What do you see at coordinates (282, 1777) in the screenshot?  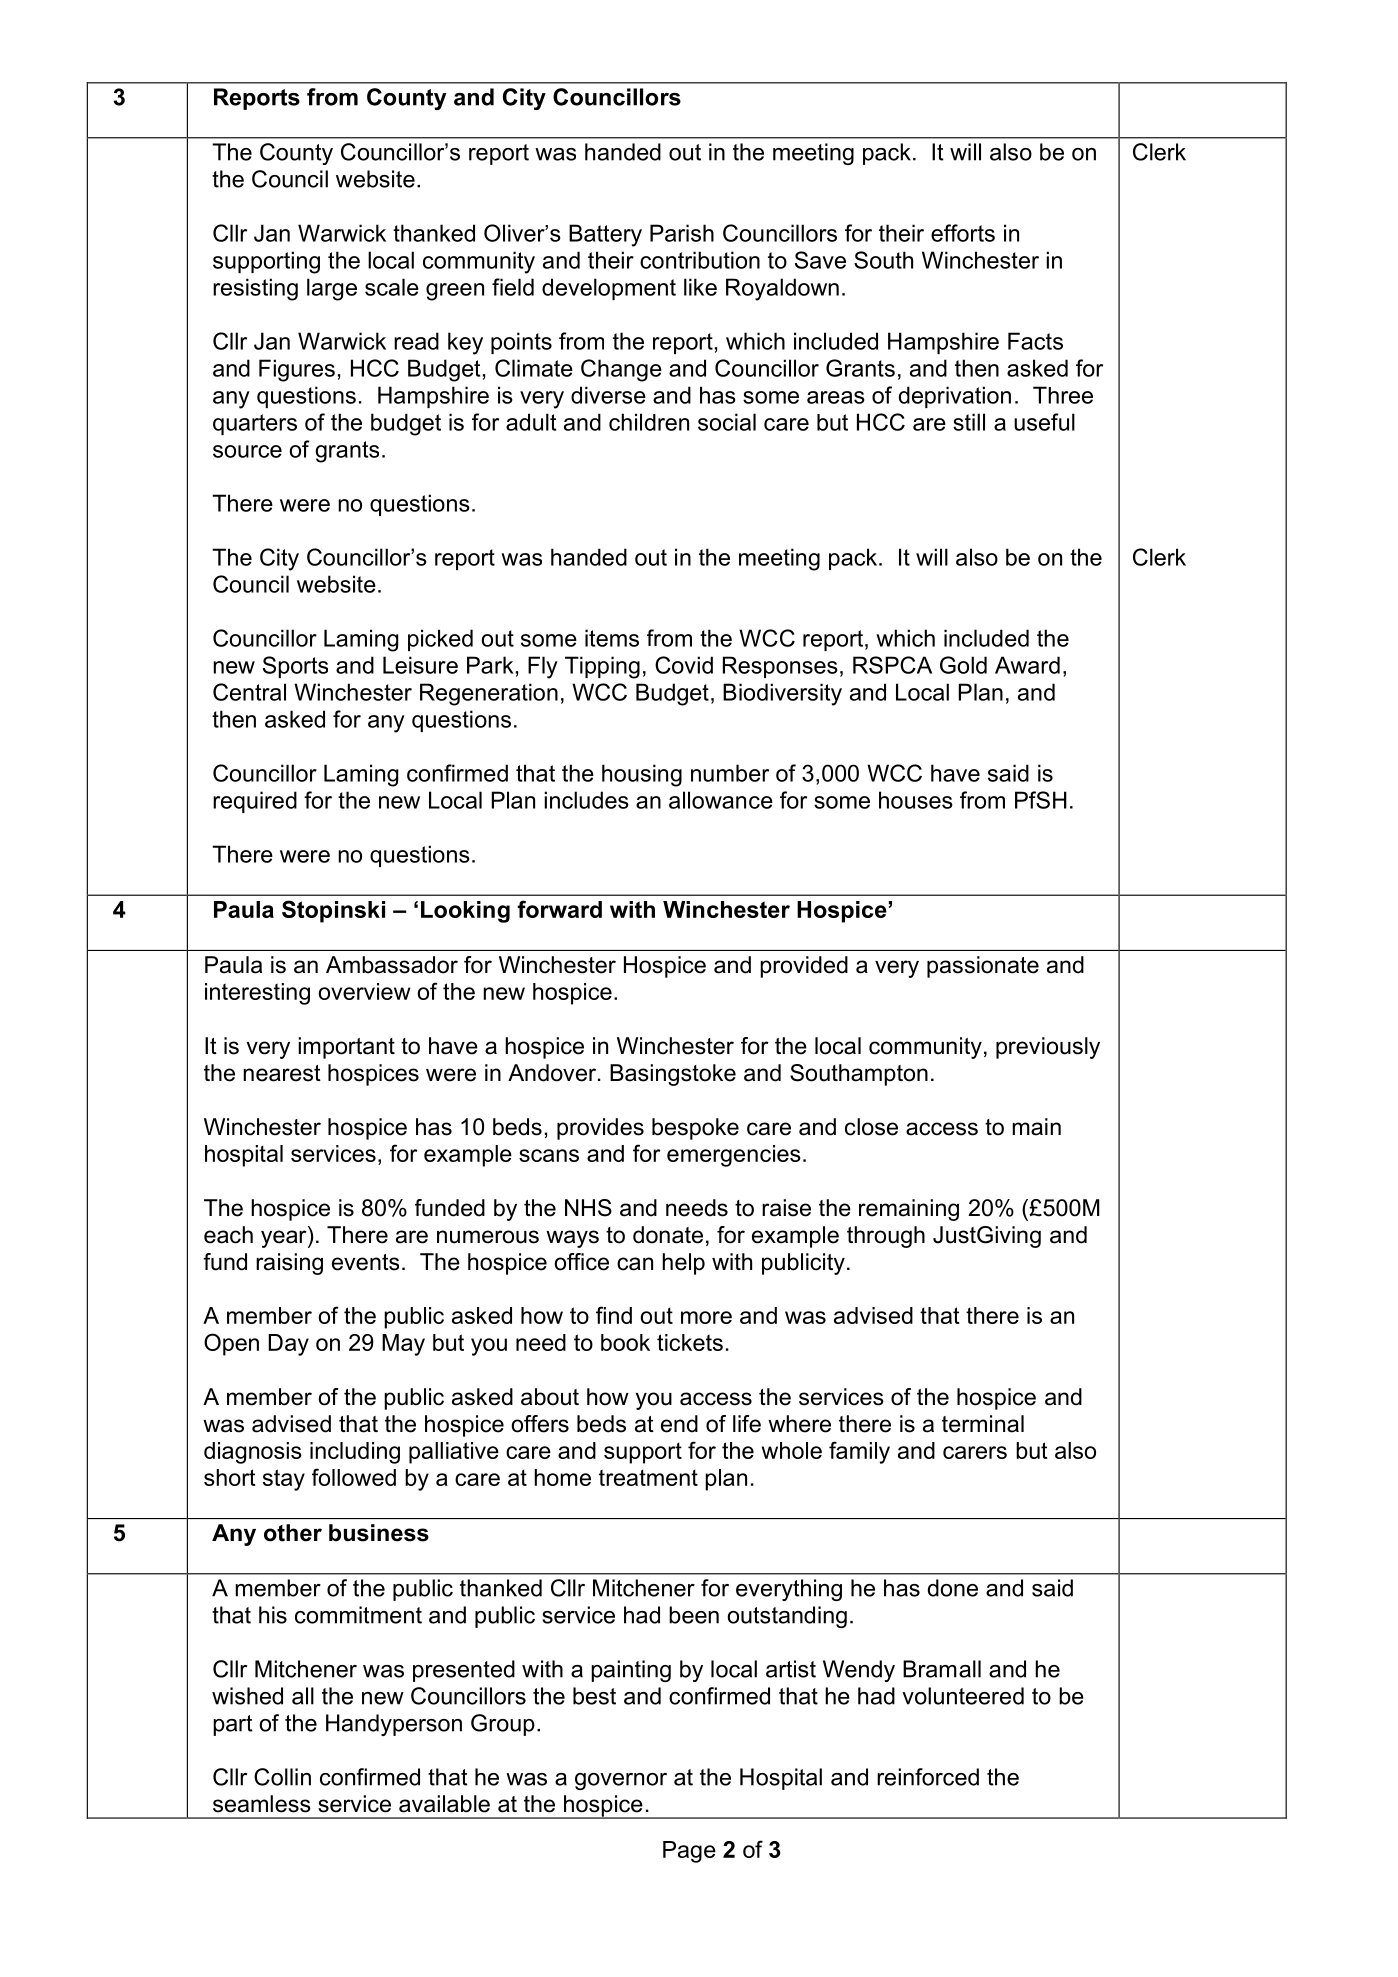 I see `Collin` at bounding box center [282, 1777].
